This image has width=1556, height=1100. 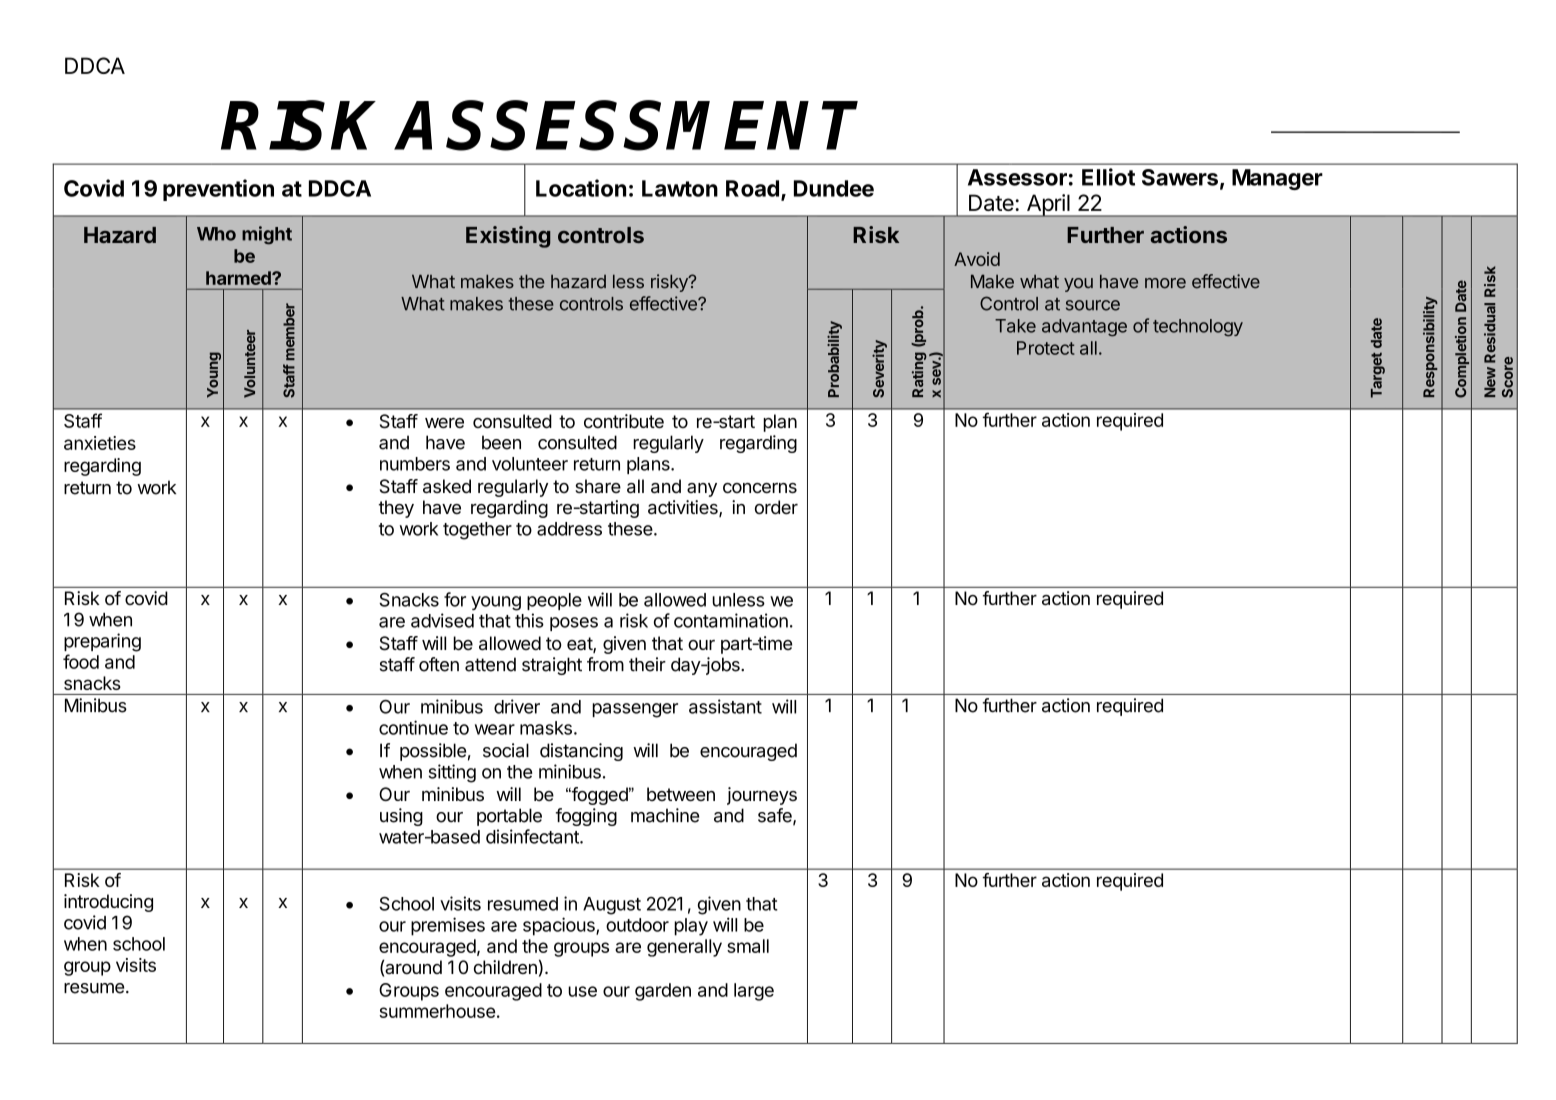 I want to click on introducing, so click(x=108, y=903).
